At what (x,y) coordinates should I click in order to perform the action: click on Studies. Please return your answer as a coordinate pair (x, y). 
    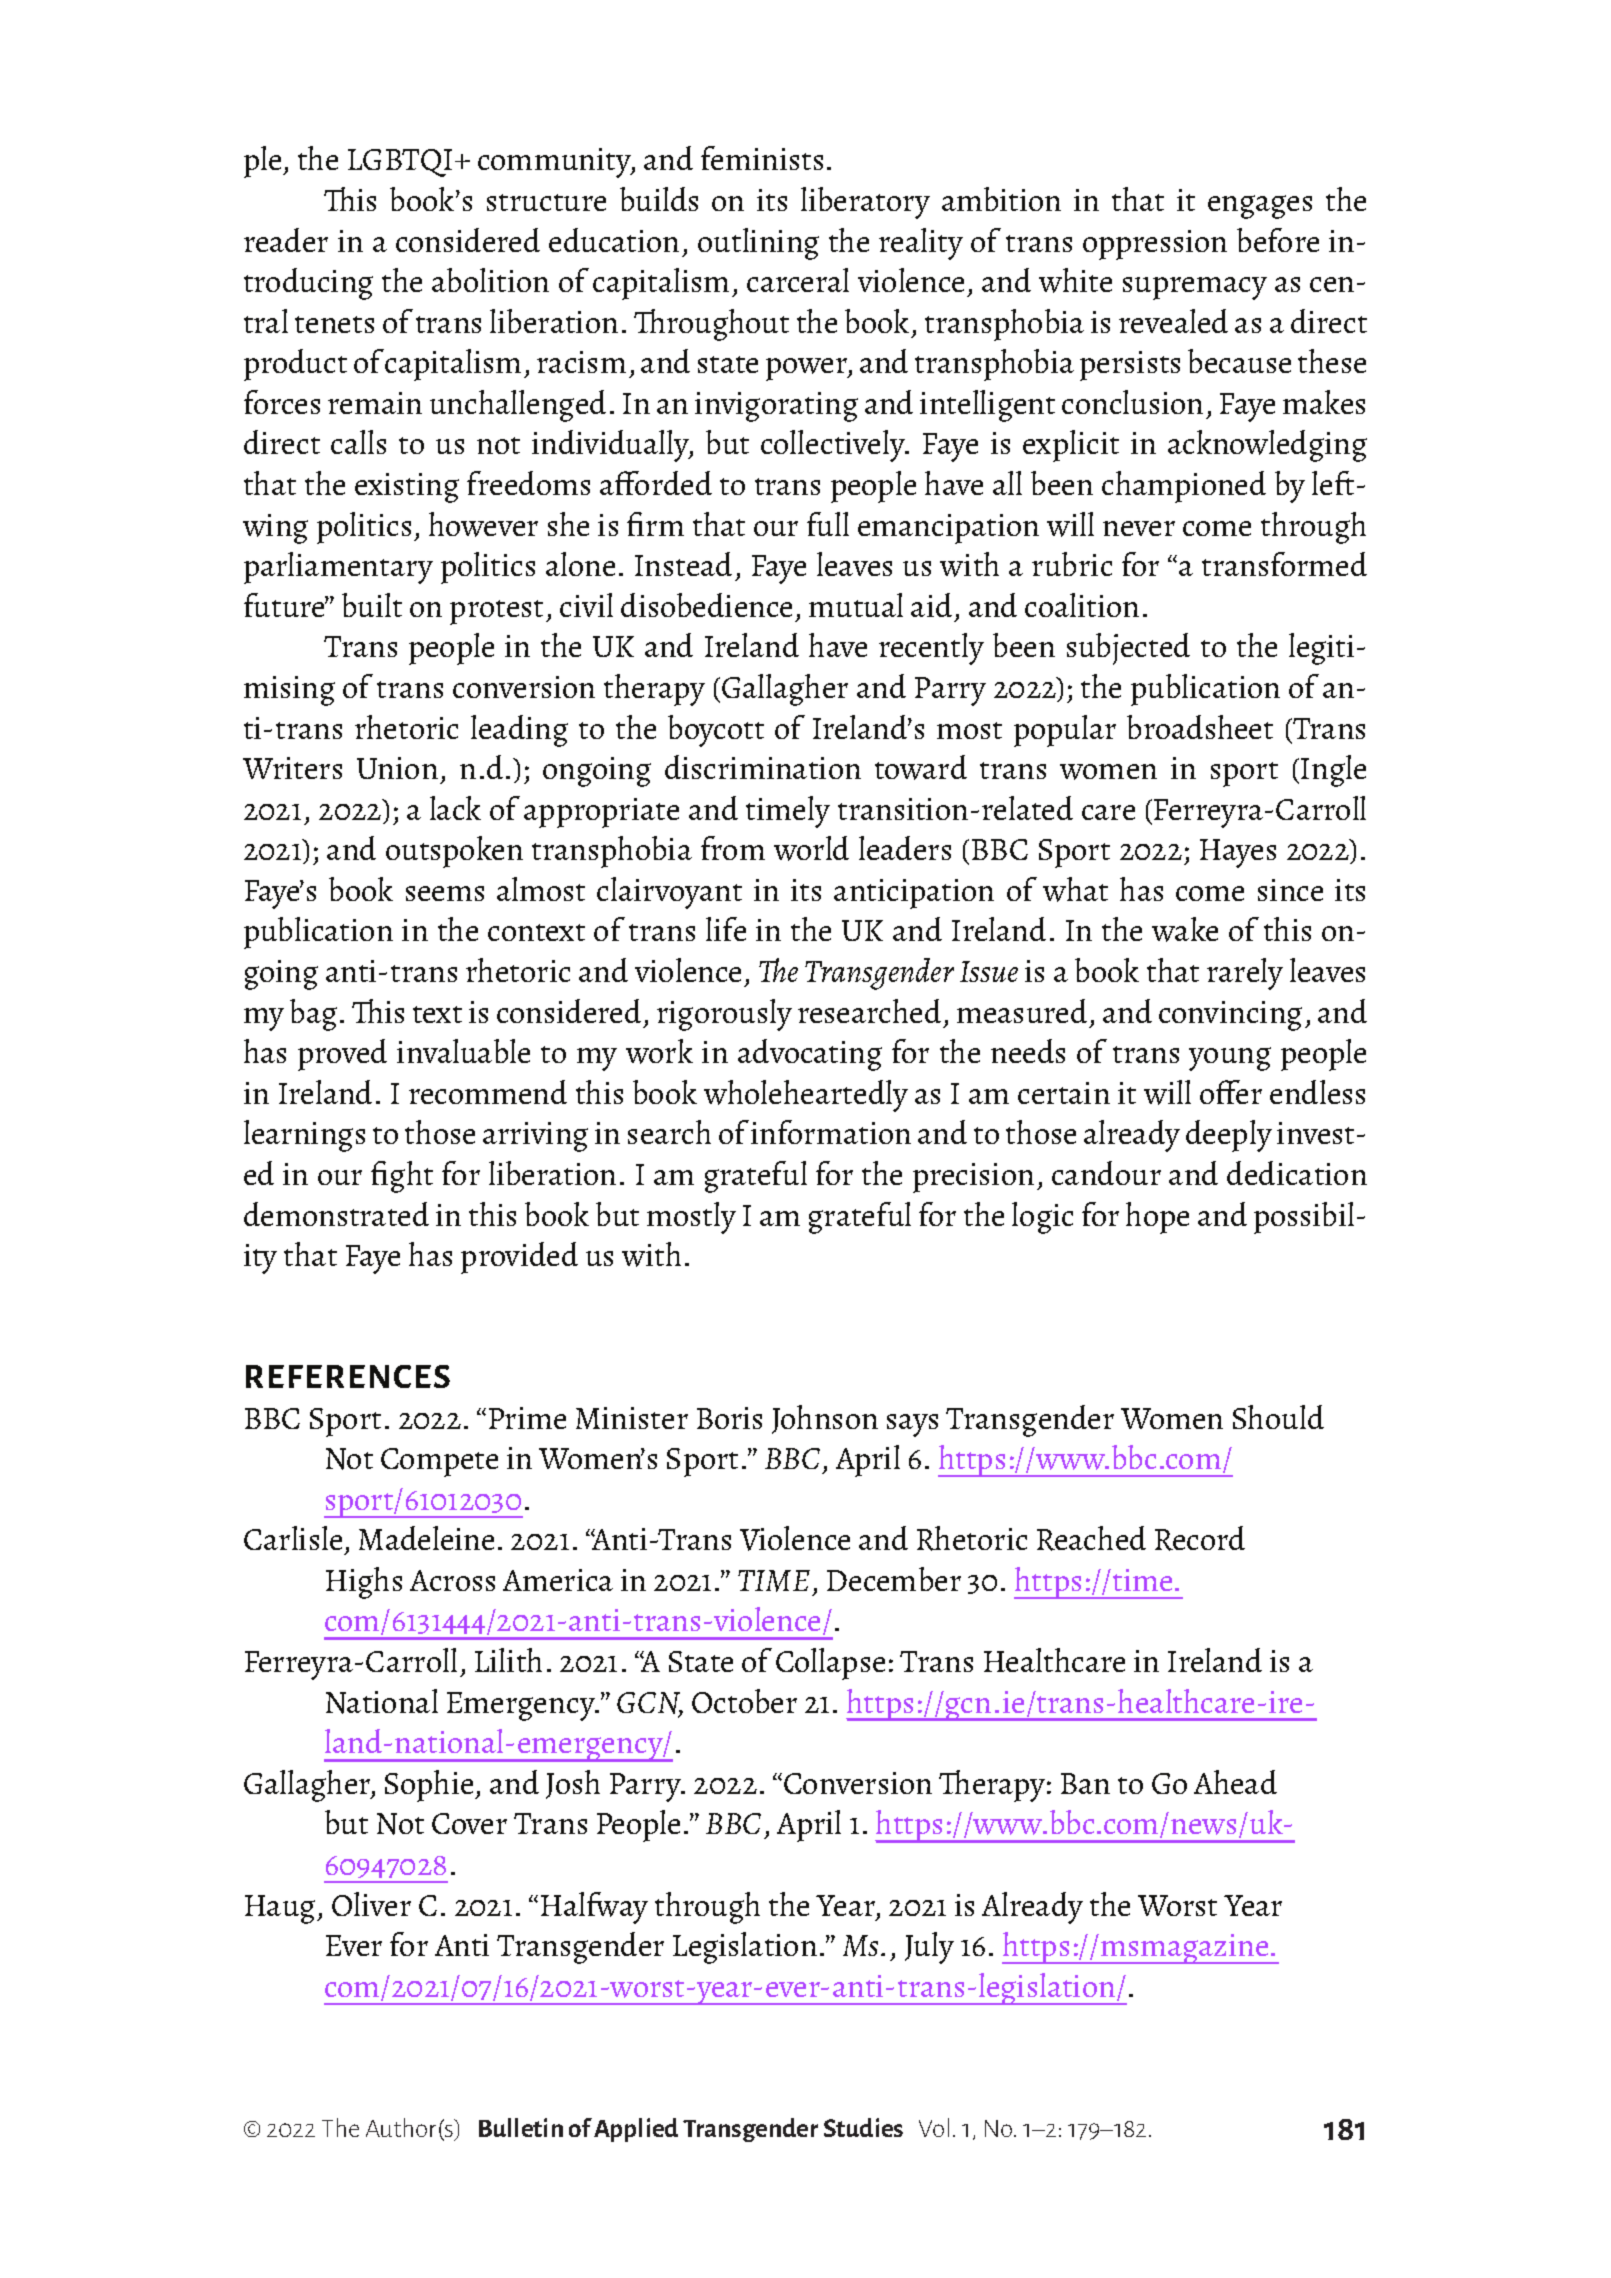
    Looking at the image, I should click on (863, 2127).
